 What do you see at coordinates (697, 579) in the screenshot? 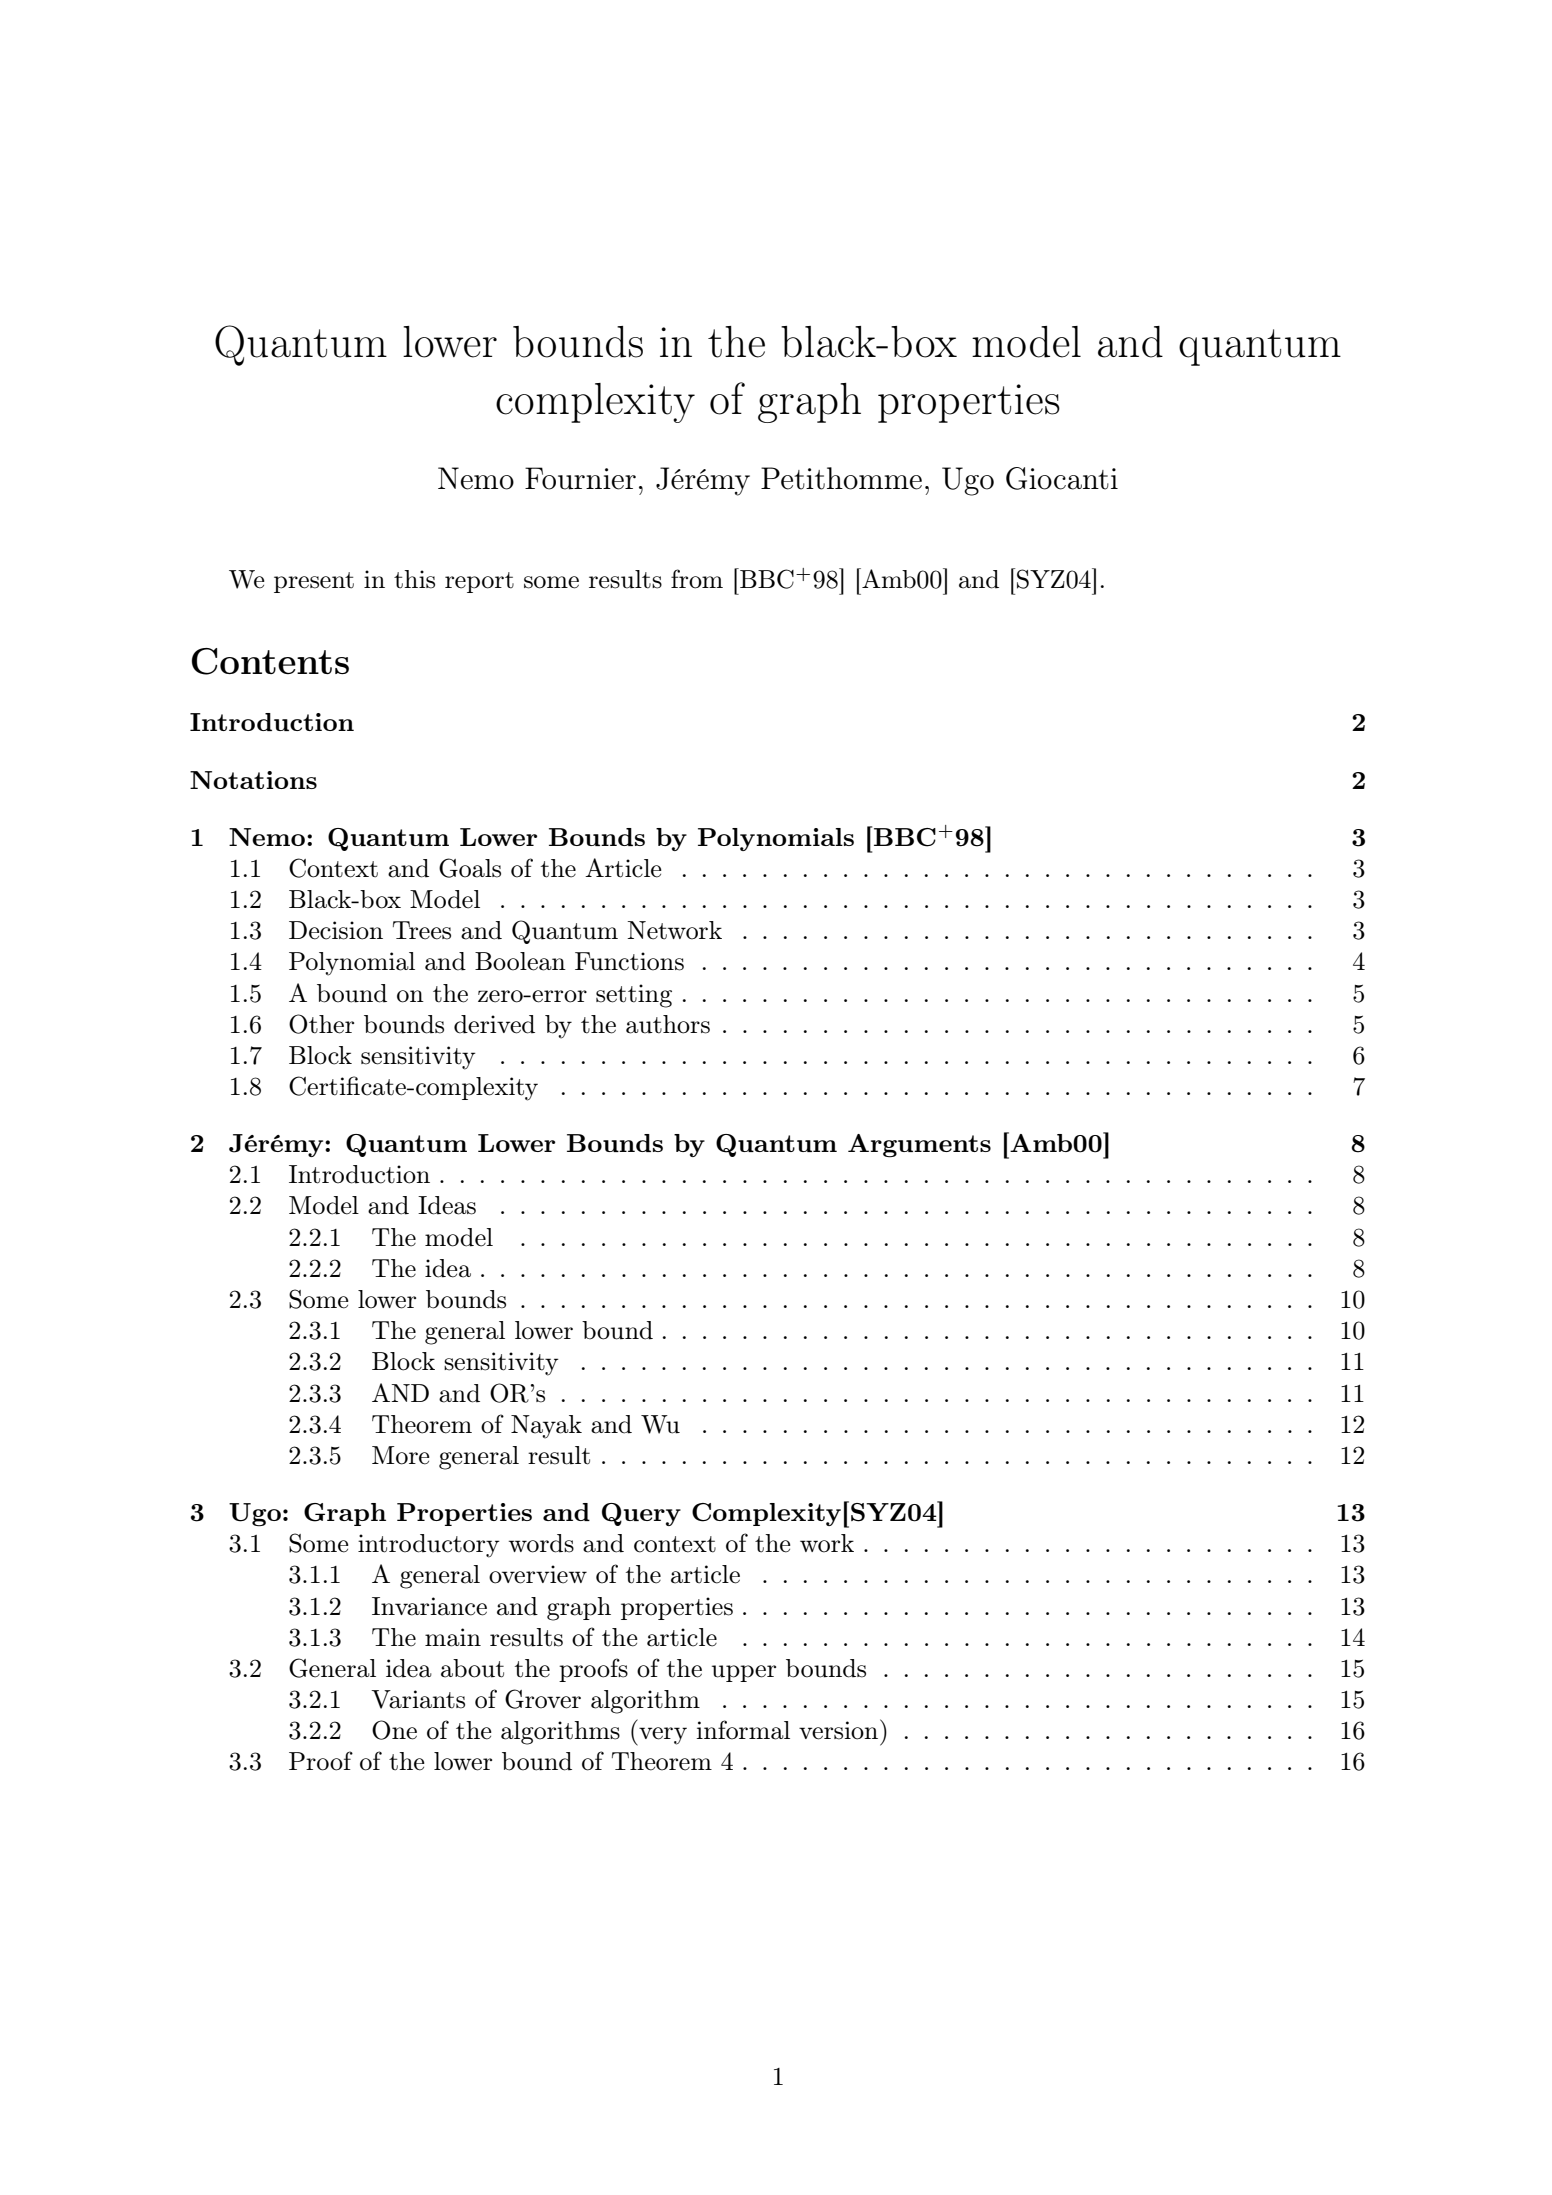
I see `from` at bounding box center [697, 579].
